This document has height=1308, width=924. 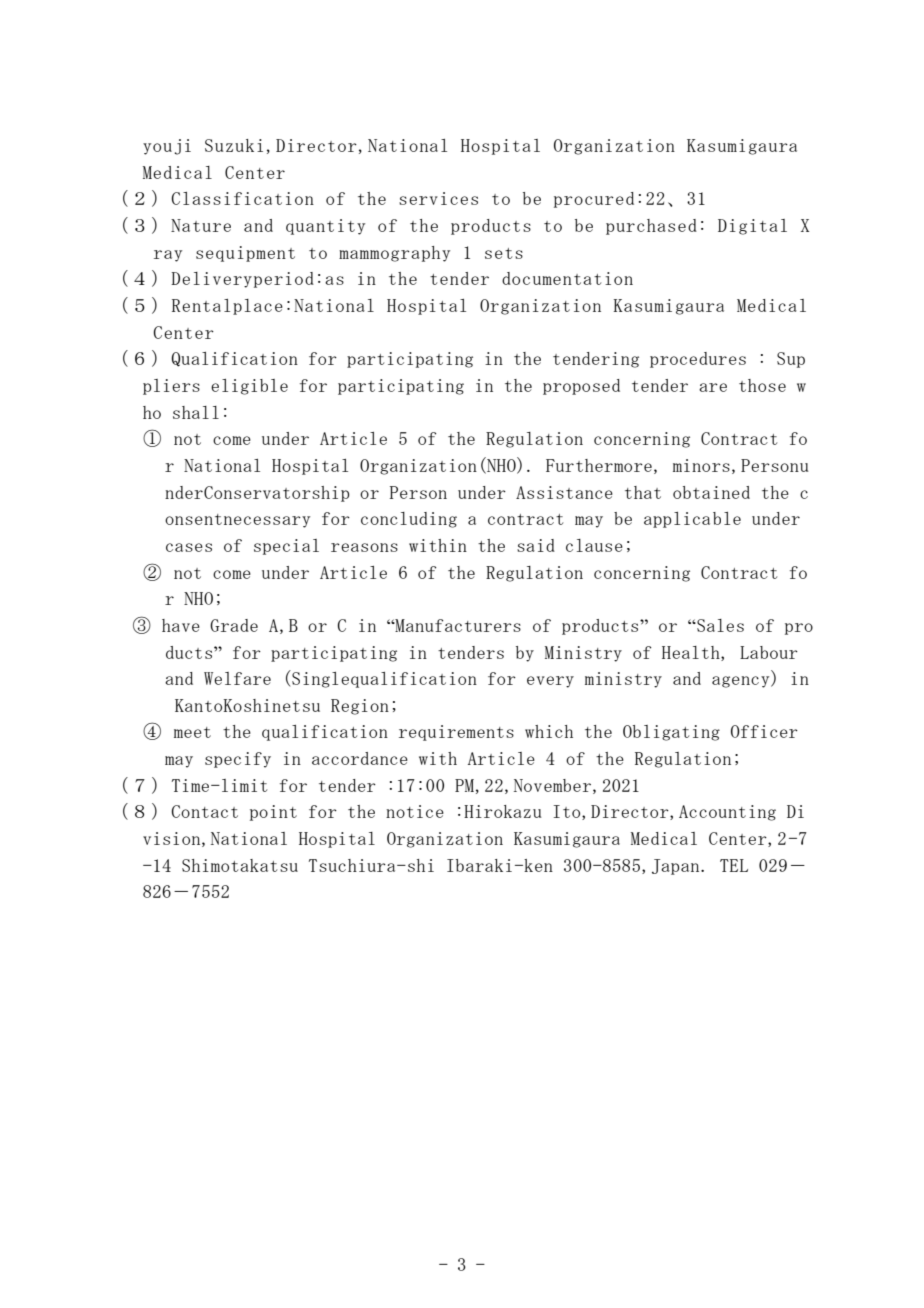 What do you see at coordinates (438, 198) in the document?
I see `services` at bounding box center [438, 198].
